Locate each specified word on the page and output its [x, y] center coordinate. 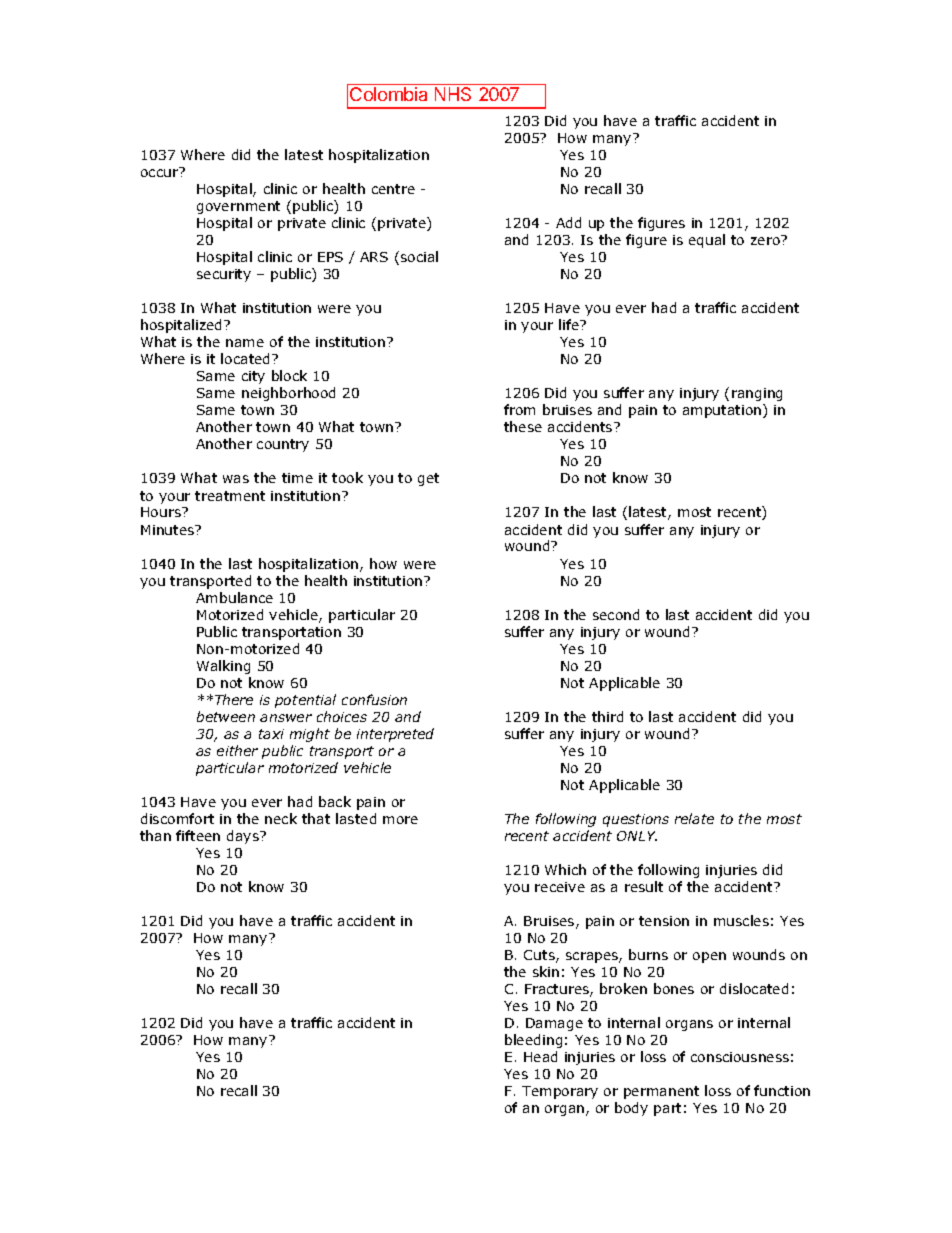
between [226, 716]
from [519, 409]
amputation [723, 411]
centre [393, 189]
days [244, 837]
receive [560, 887]
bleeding [533, 1041]
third [607, 716]
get [428, 479]
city [253, 377]
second [616, 614]
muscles [741, 920]
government [238, 207]
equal [707, 241]
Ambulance [234, 597]
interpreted [395, 735]
